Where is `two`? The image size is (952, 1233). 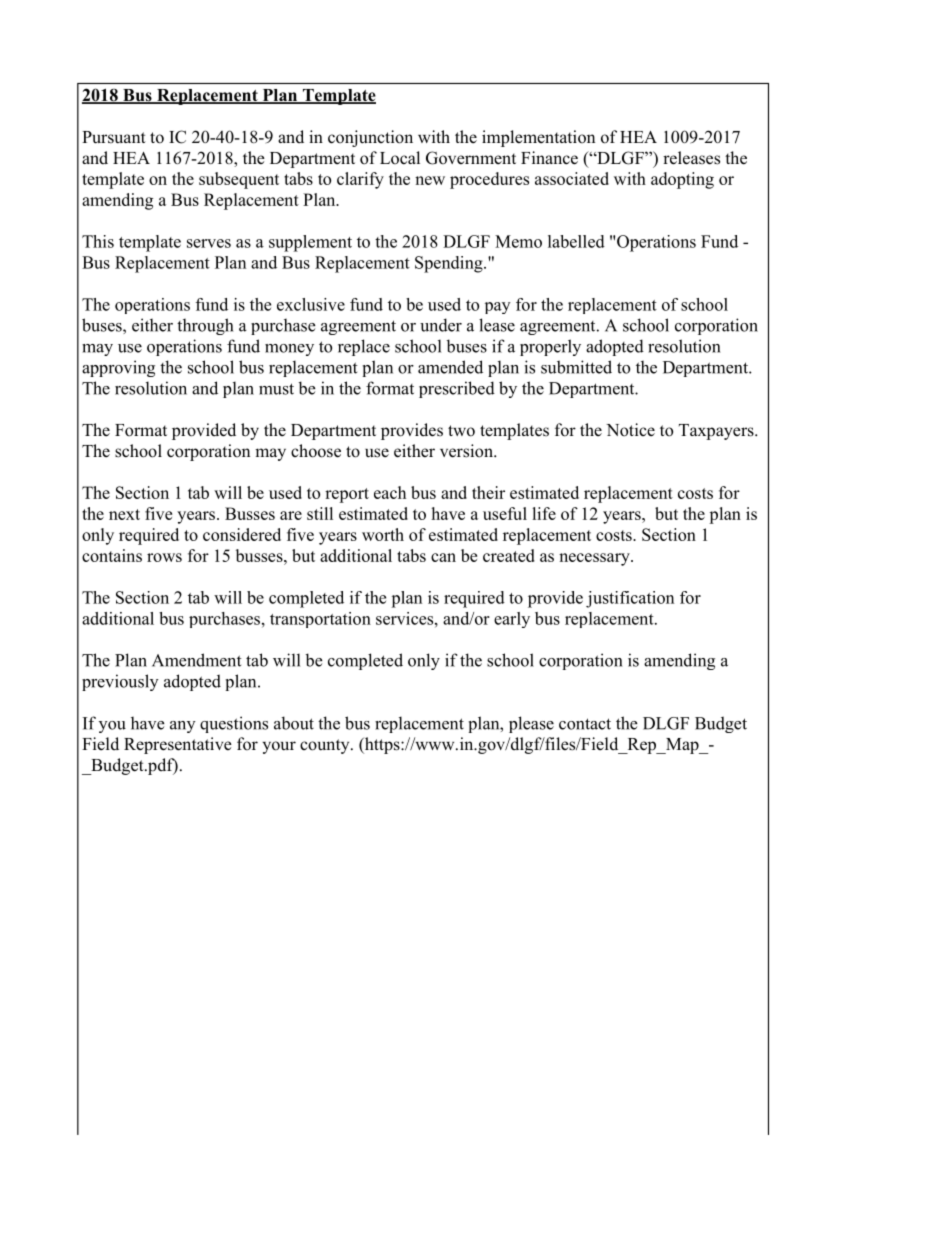 two is located at coordinates (461, 431).
